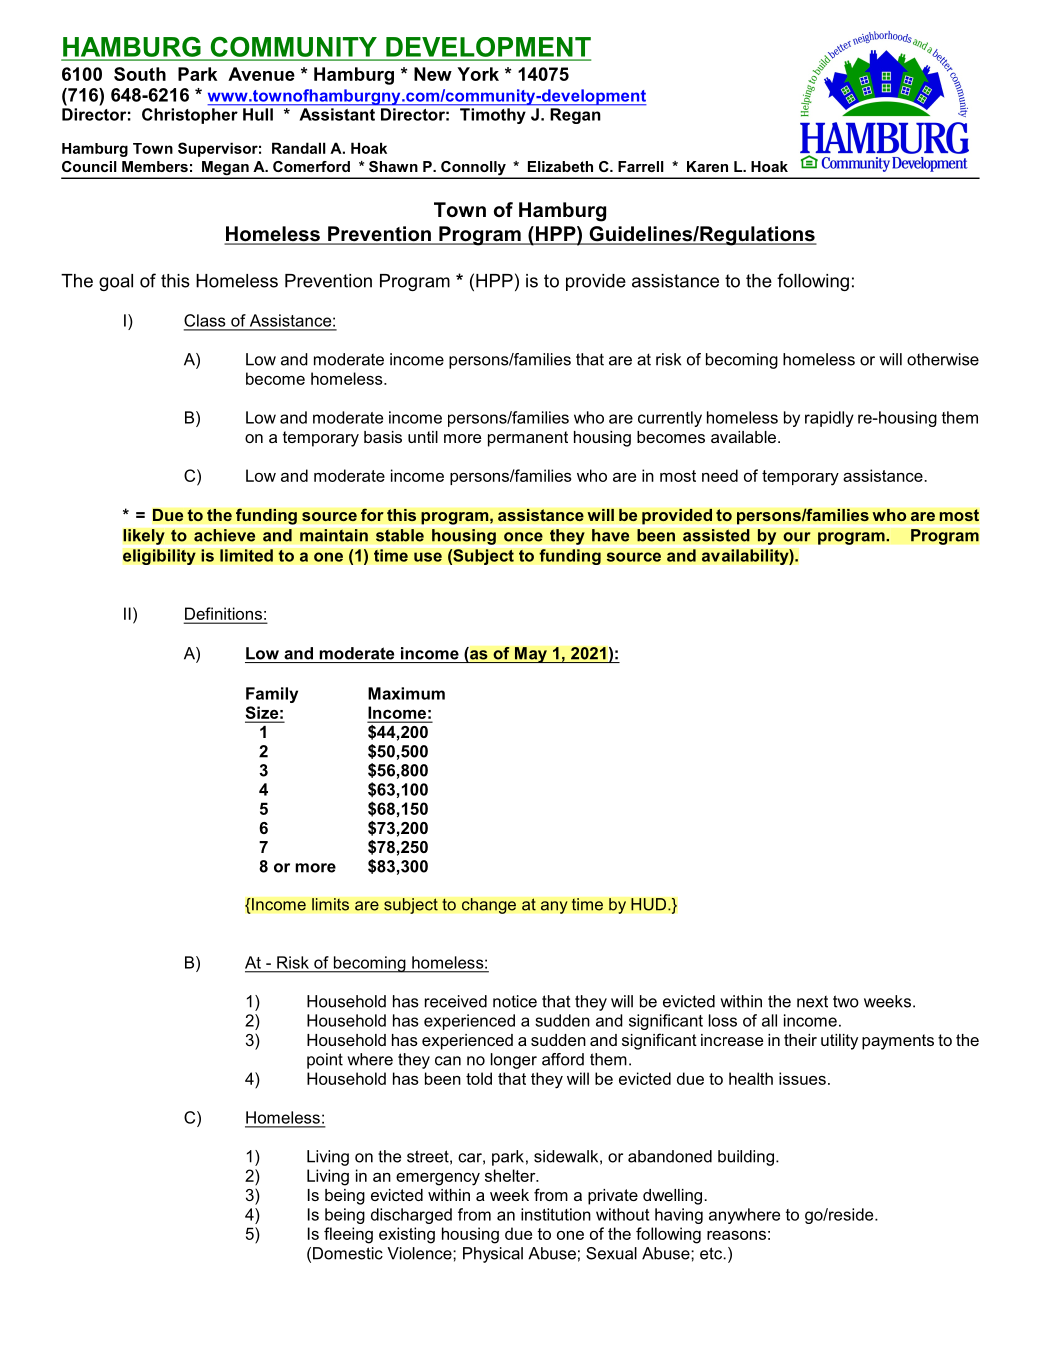  Describe the element at coordinates (943, 359) in the screenshot. I see `otherwise` at that location.
